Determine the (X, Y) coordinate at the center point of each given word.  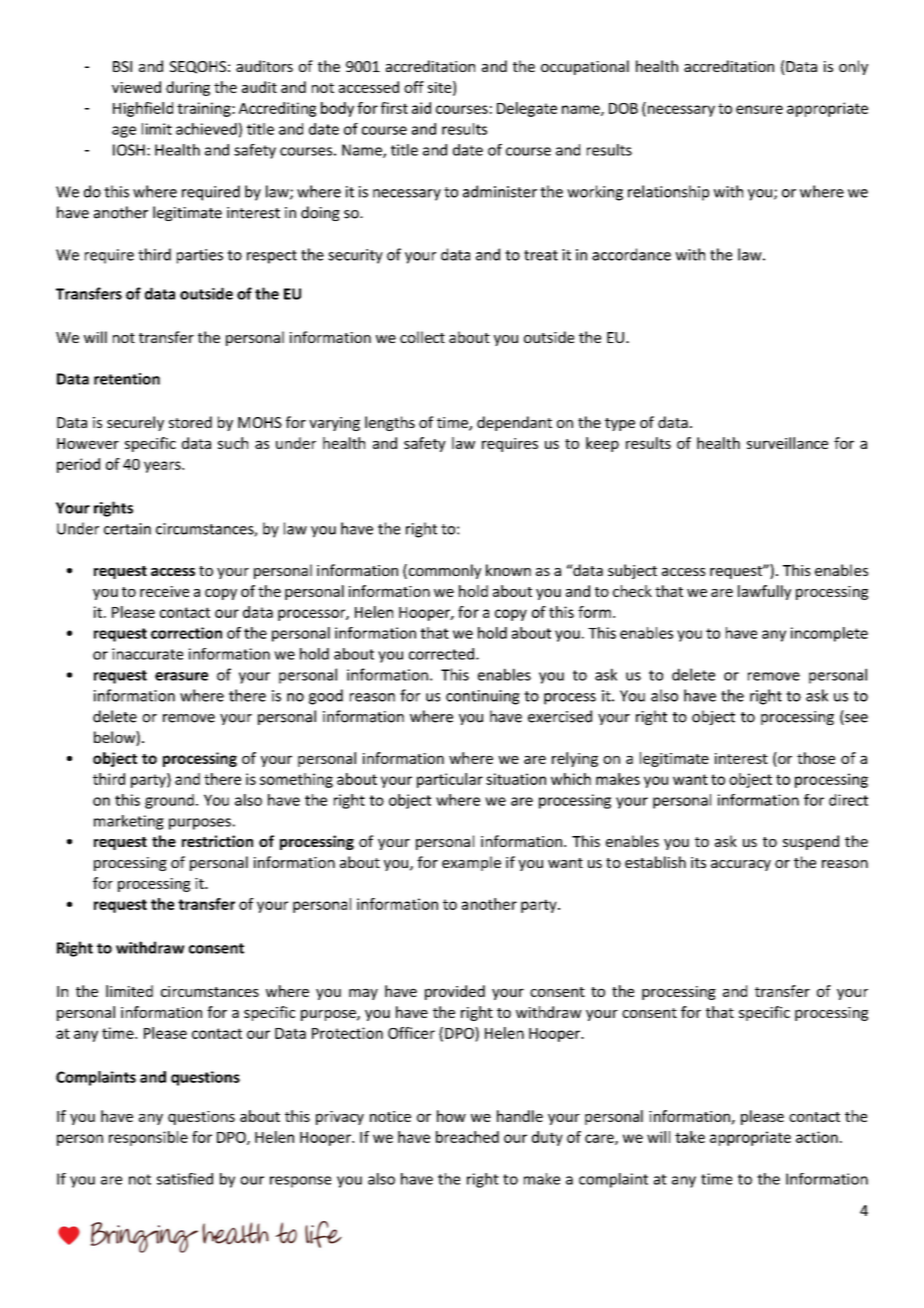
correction (186, 633)
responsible (148, 1138)
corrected (441, 654)
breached (467, 1137)
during (188, 88)
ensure (759, 109)
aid (421, 108)
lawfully (764, 592)
